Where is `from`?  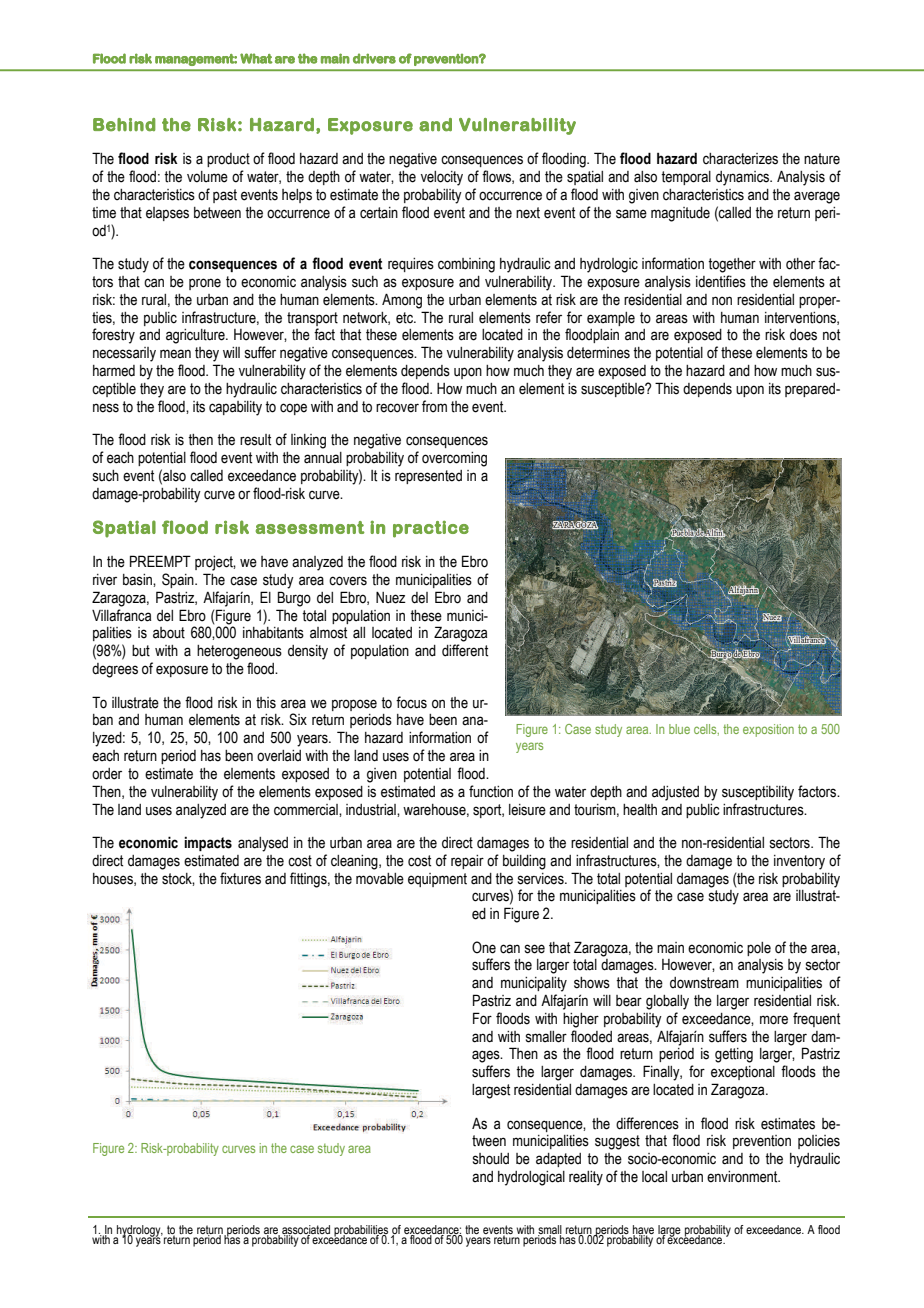 from is located at coordinates (434, 406).
